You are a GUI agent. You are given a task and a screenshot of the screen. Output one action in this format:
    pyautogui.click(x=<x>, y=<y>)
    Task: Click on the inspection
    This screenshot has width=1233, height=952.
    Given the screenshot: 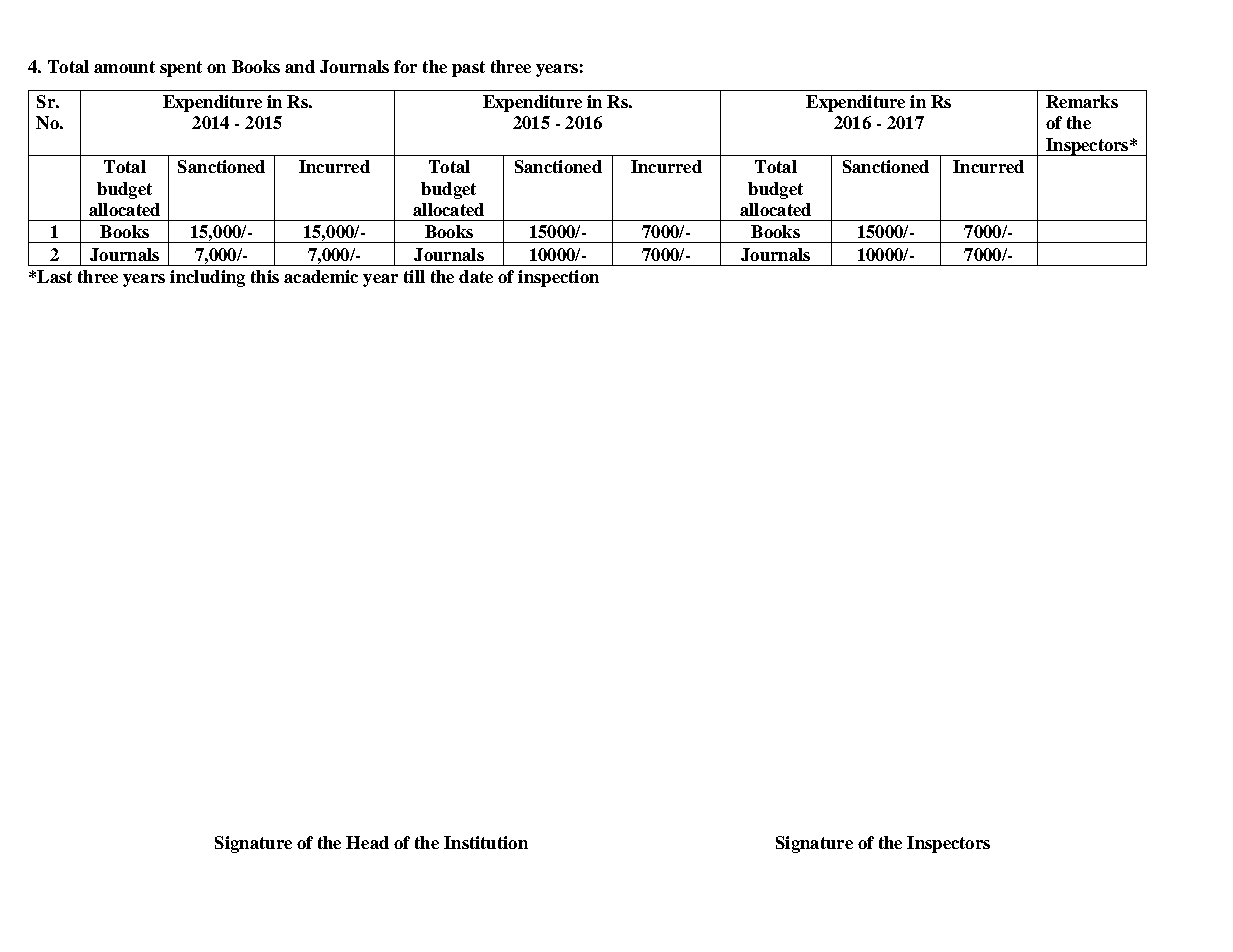 What is the action you would take?
    pyautogui.click(x=558, y=278)
